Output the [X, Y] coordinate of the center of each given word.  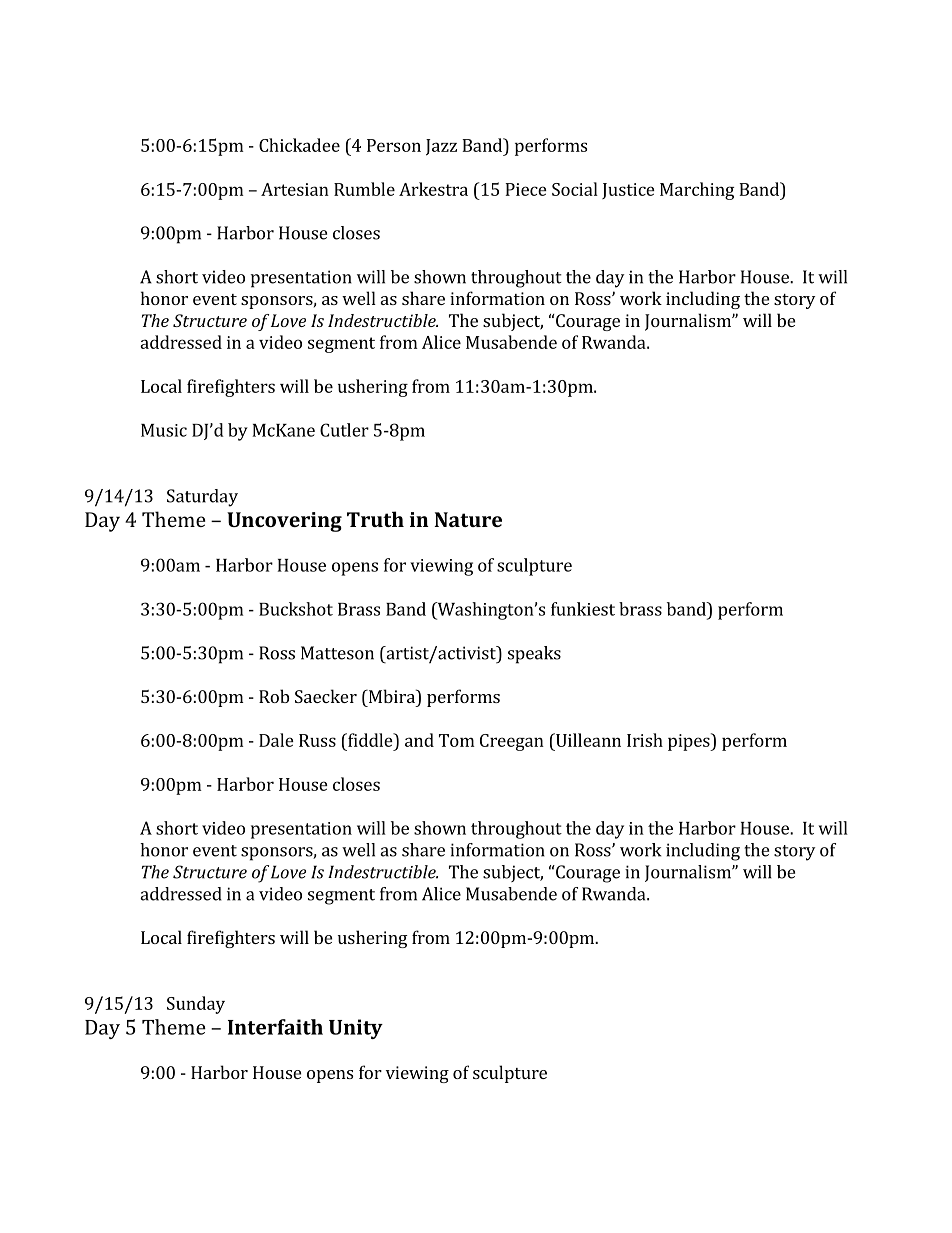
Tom [457, 740]
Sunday [196, 1005]
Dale [276, 740]
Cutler [344, 430]
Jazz [441, 147]
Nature [468, 519]
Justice [628, 191]
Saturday [202, 498]
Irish [645, 740]
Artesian [295, 189]
